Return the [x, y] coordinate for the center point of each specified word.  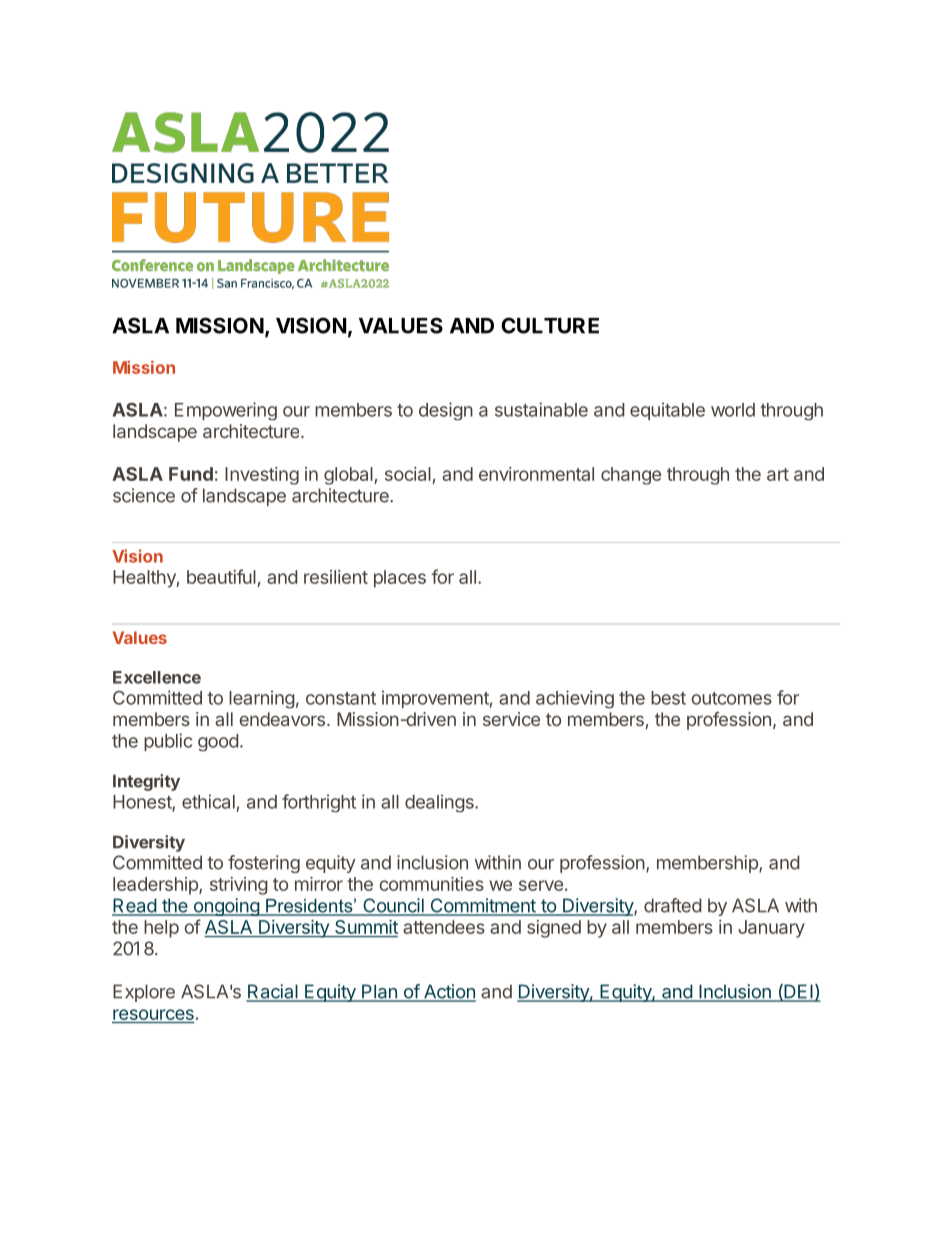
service [511, 719]
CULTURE [550, 325]
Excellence [157, 677]
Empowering [226, 411]
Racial [273, 992]
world [733, 410]
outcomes [731, 698]
